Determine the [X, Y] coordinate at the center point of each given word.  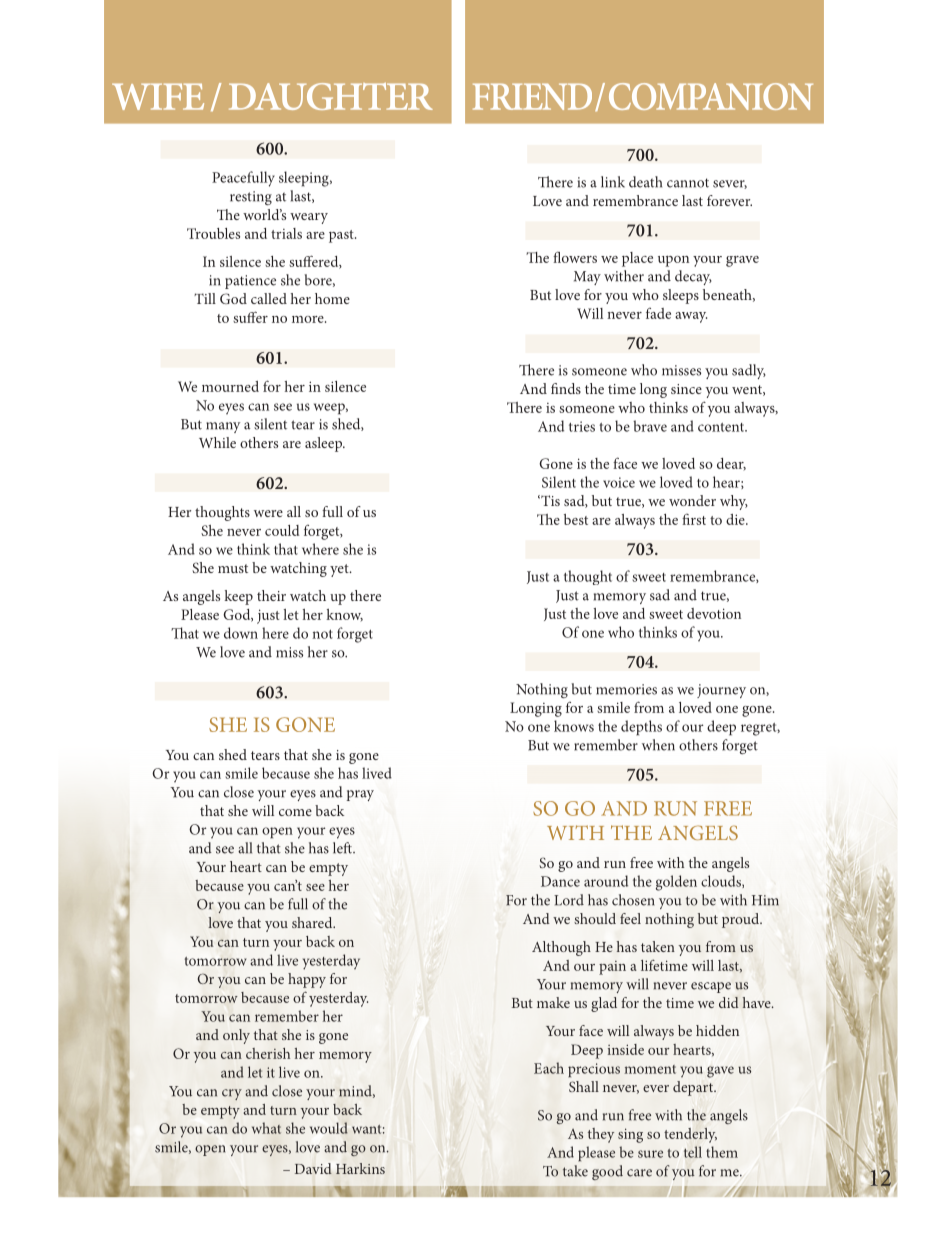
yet [340, 570]
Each [549, 1068]
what [266, 1128]
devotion [714, 613]
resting [251, 198]
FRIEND [532, 96]
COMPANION [711, 96]
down [241, 633]
